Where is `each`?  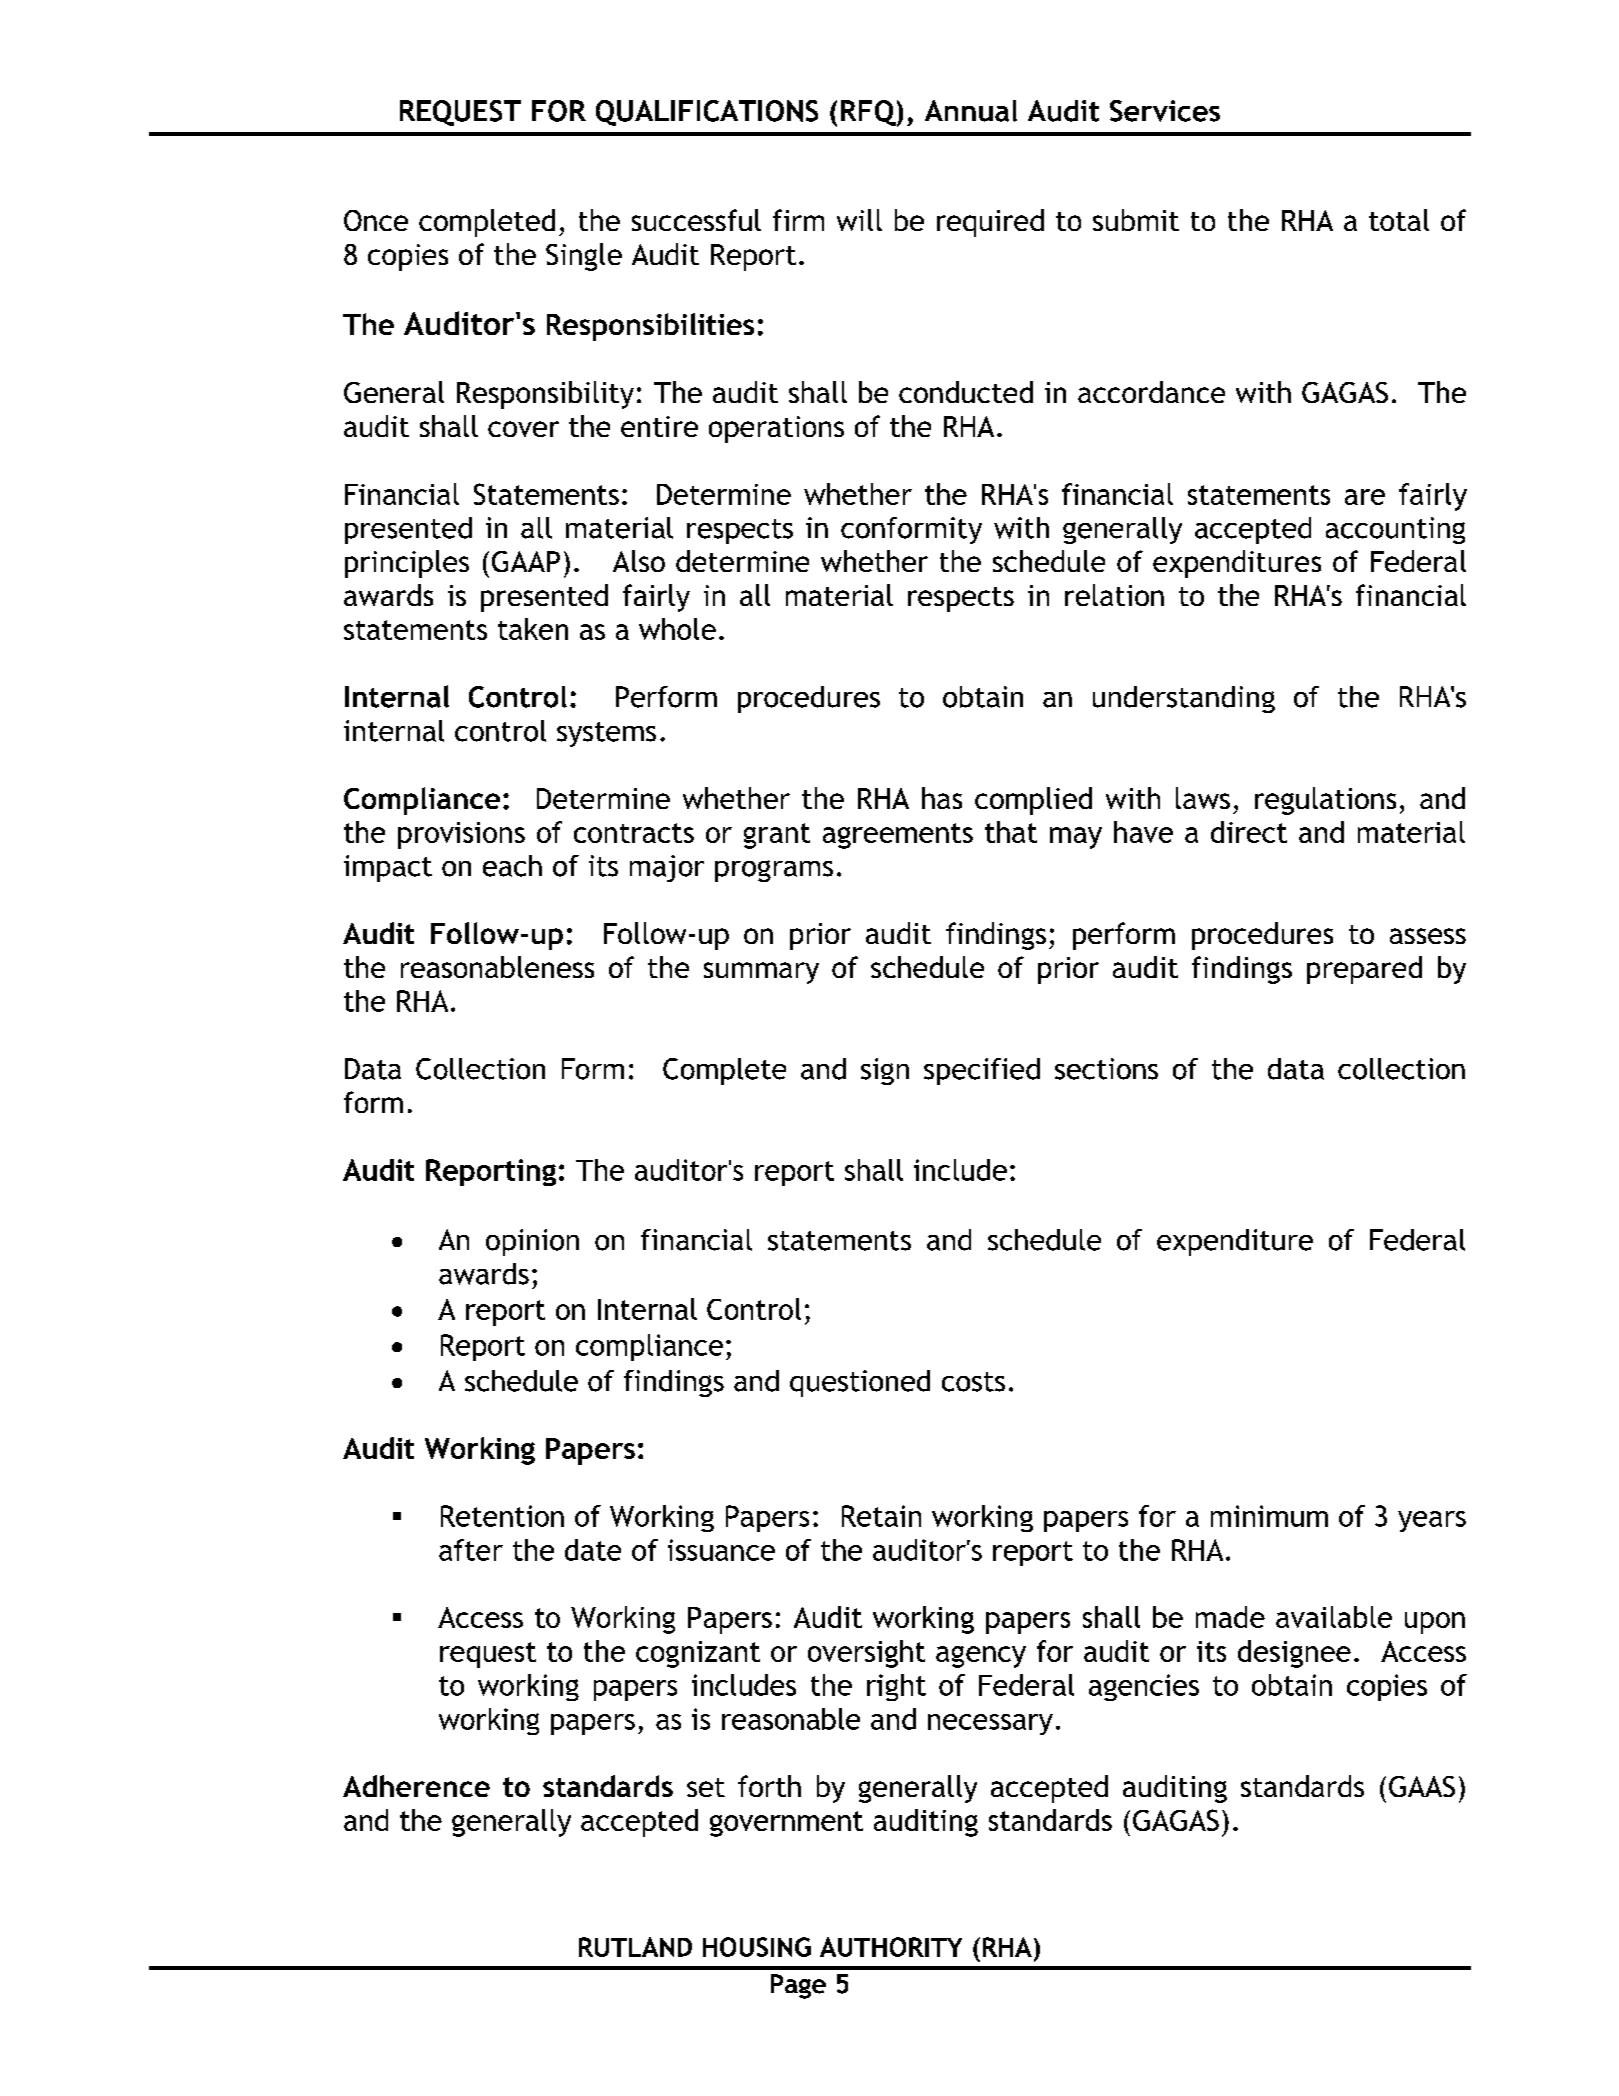
each is located at coordinates (512, 866).
